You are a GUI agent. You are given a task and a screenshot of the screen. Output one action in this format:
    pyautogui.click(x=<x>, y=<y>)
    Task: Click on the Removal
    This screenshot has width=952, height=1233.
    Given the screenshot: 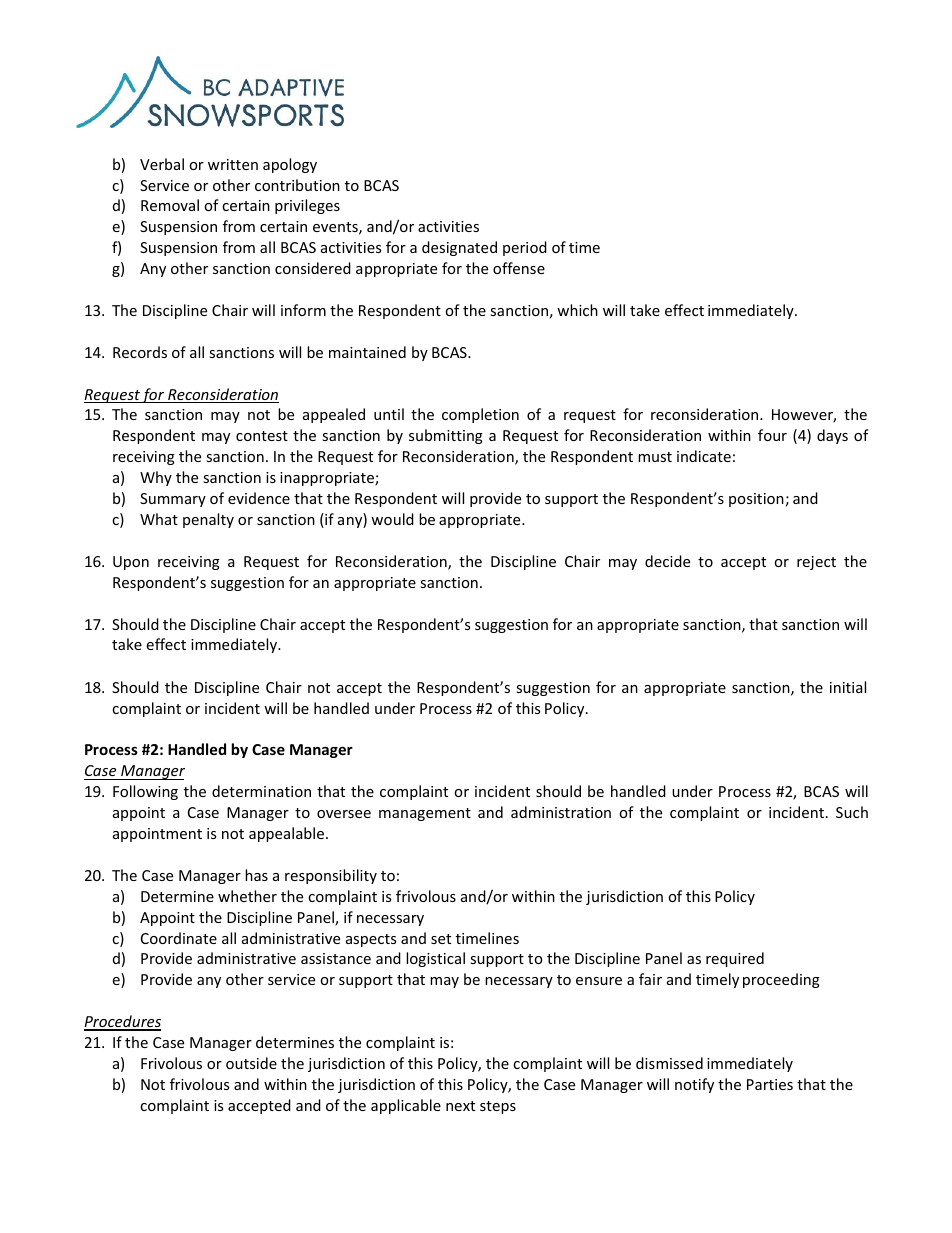 What is the action you would take?
    pyautogui.click(x=170, y=205)
